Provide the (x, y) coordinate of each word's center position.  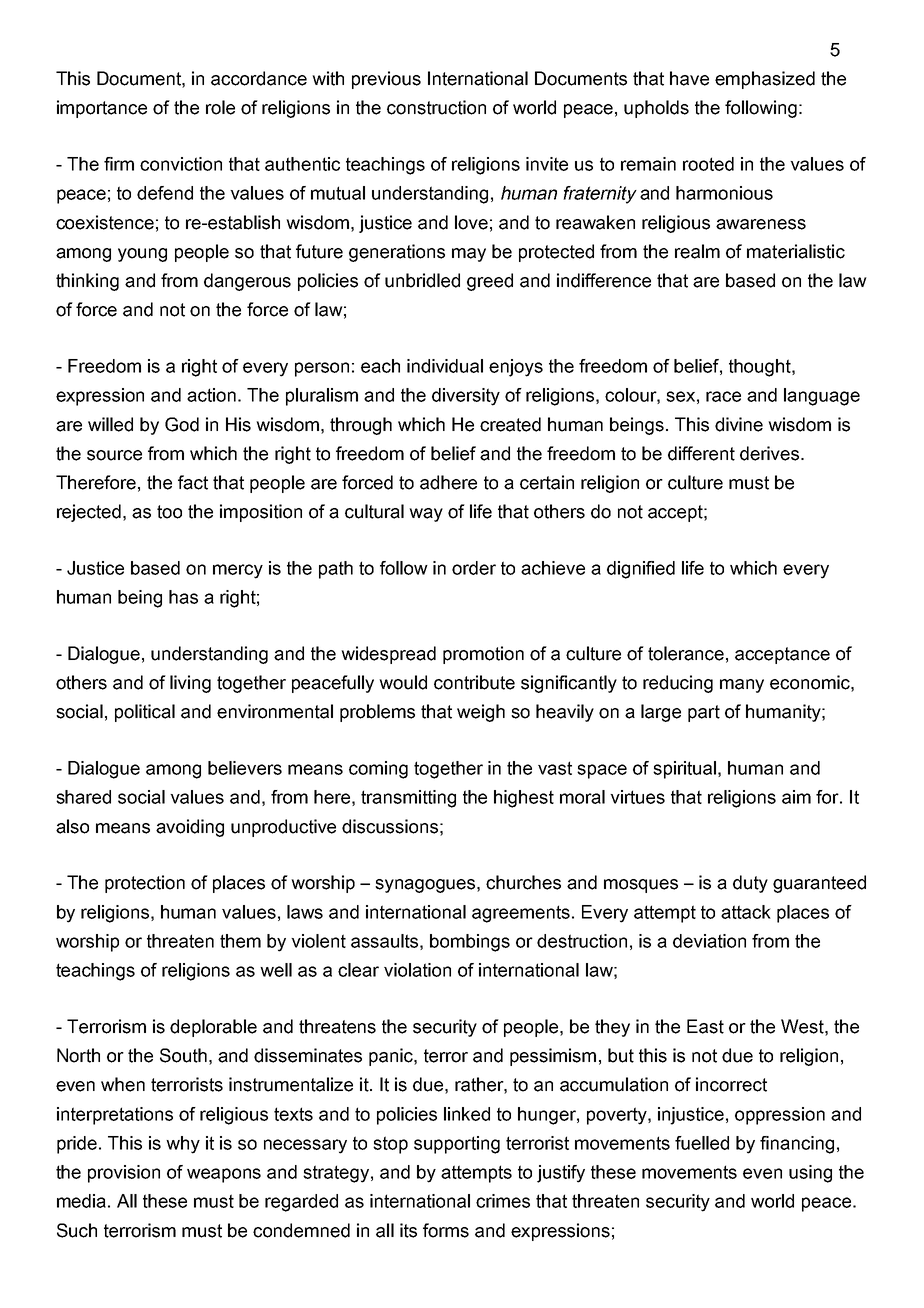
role (220, 107)
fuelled (702, 1143)
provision (124, 1174)
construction (436, 107)
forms (446, 1230)
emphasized (765, 80)
